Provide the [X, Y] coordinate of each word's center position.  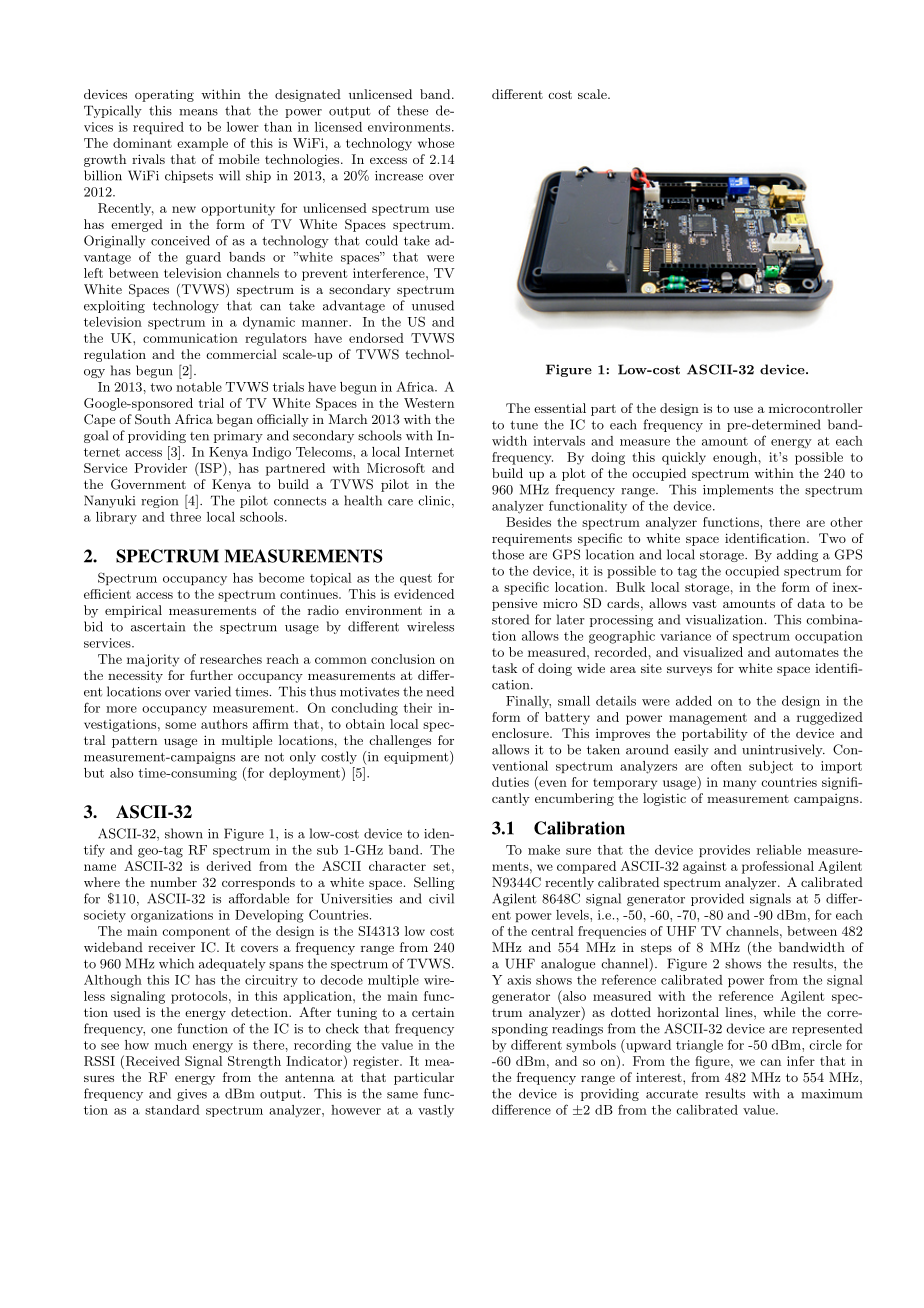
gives [192, 1095]
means [198, 112]
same [402, 1095]
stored [510, 619]
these [412, 110]
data [811, 603]
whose [436, 143]
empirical [133, 611]
